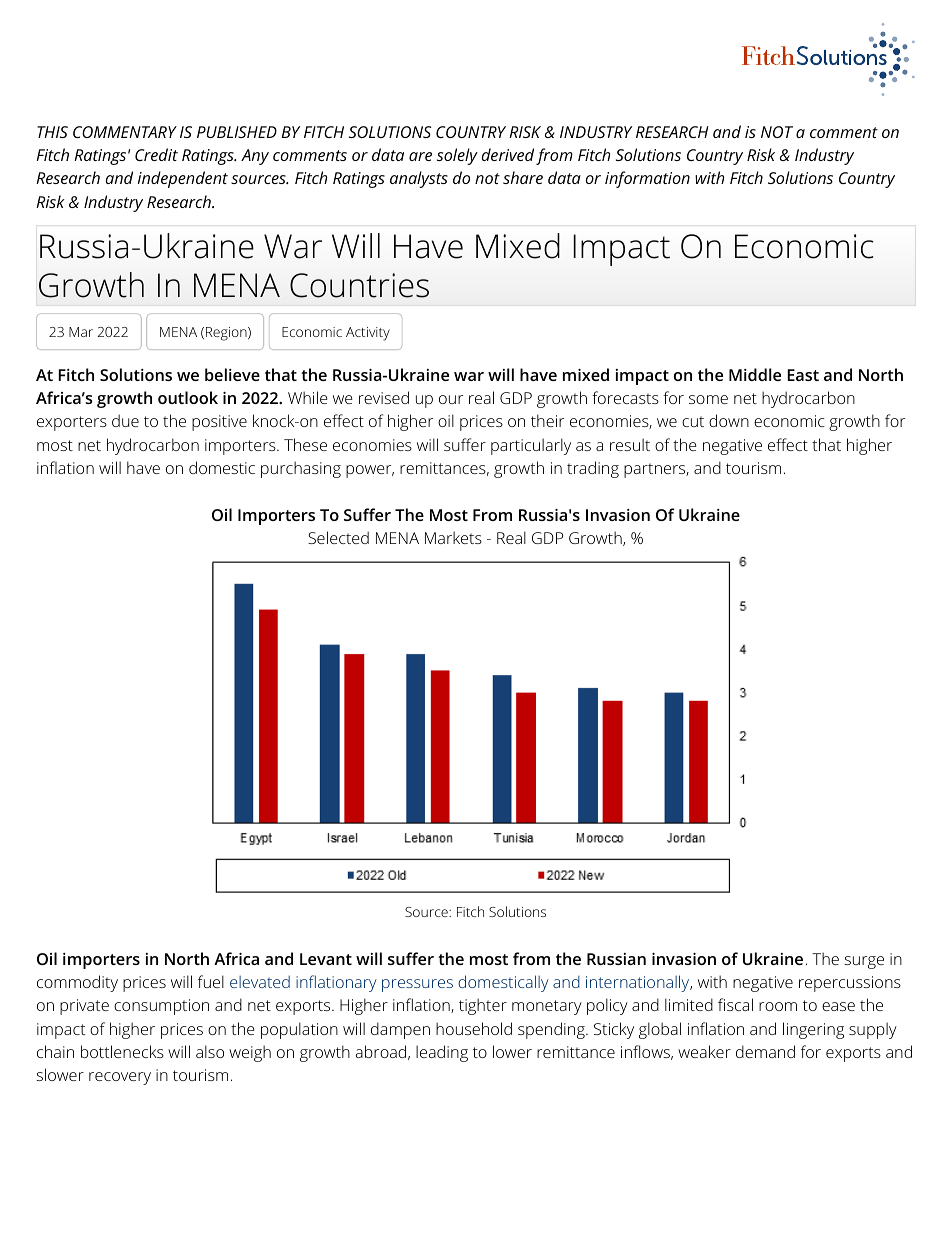  I want to click on solely, so click(457, 156).
